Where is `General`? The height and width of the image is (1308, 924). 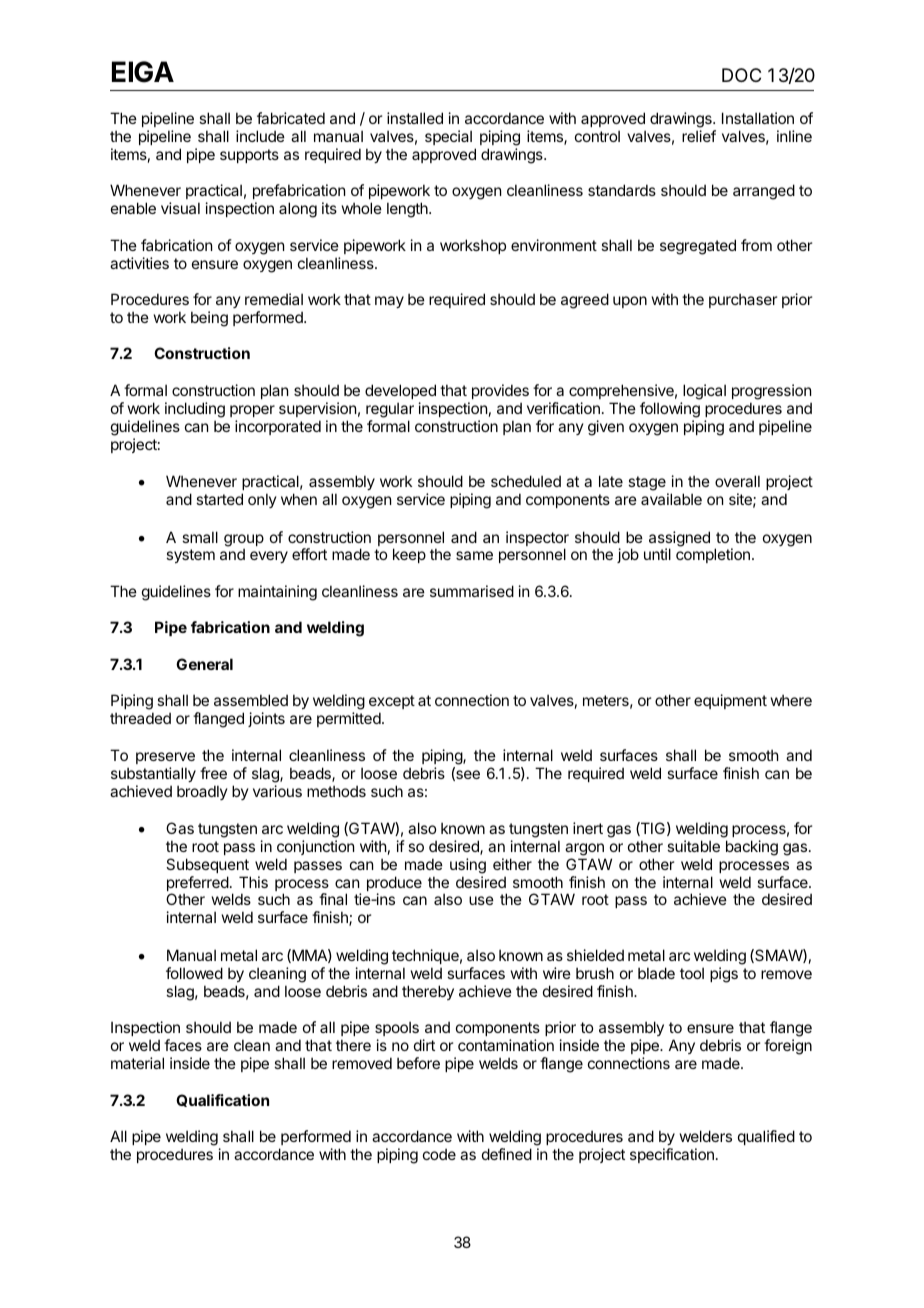
General is located at coordinates (204, 664).
